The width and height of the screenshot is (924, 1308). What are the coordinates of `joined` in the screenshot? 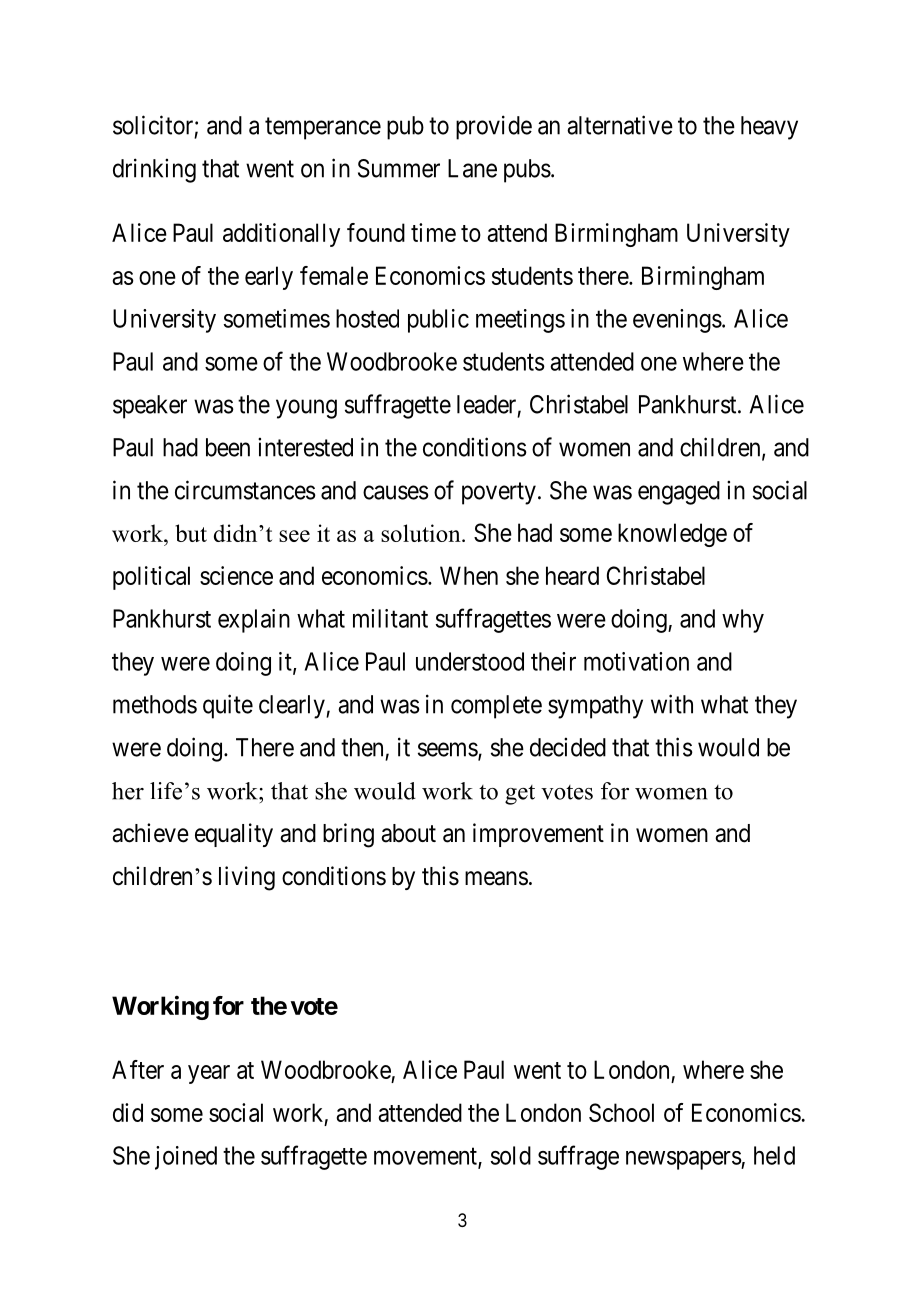 It's located at (186, 1158).
